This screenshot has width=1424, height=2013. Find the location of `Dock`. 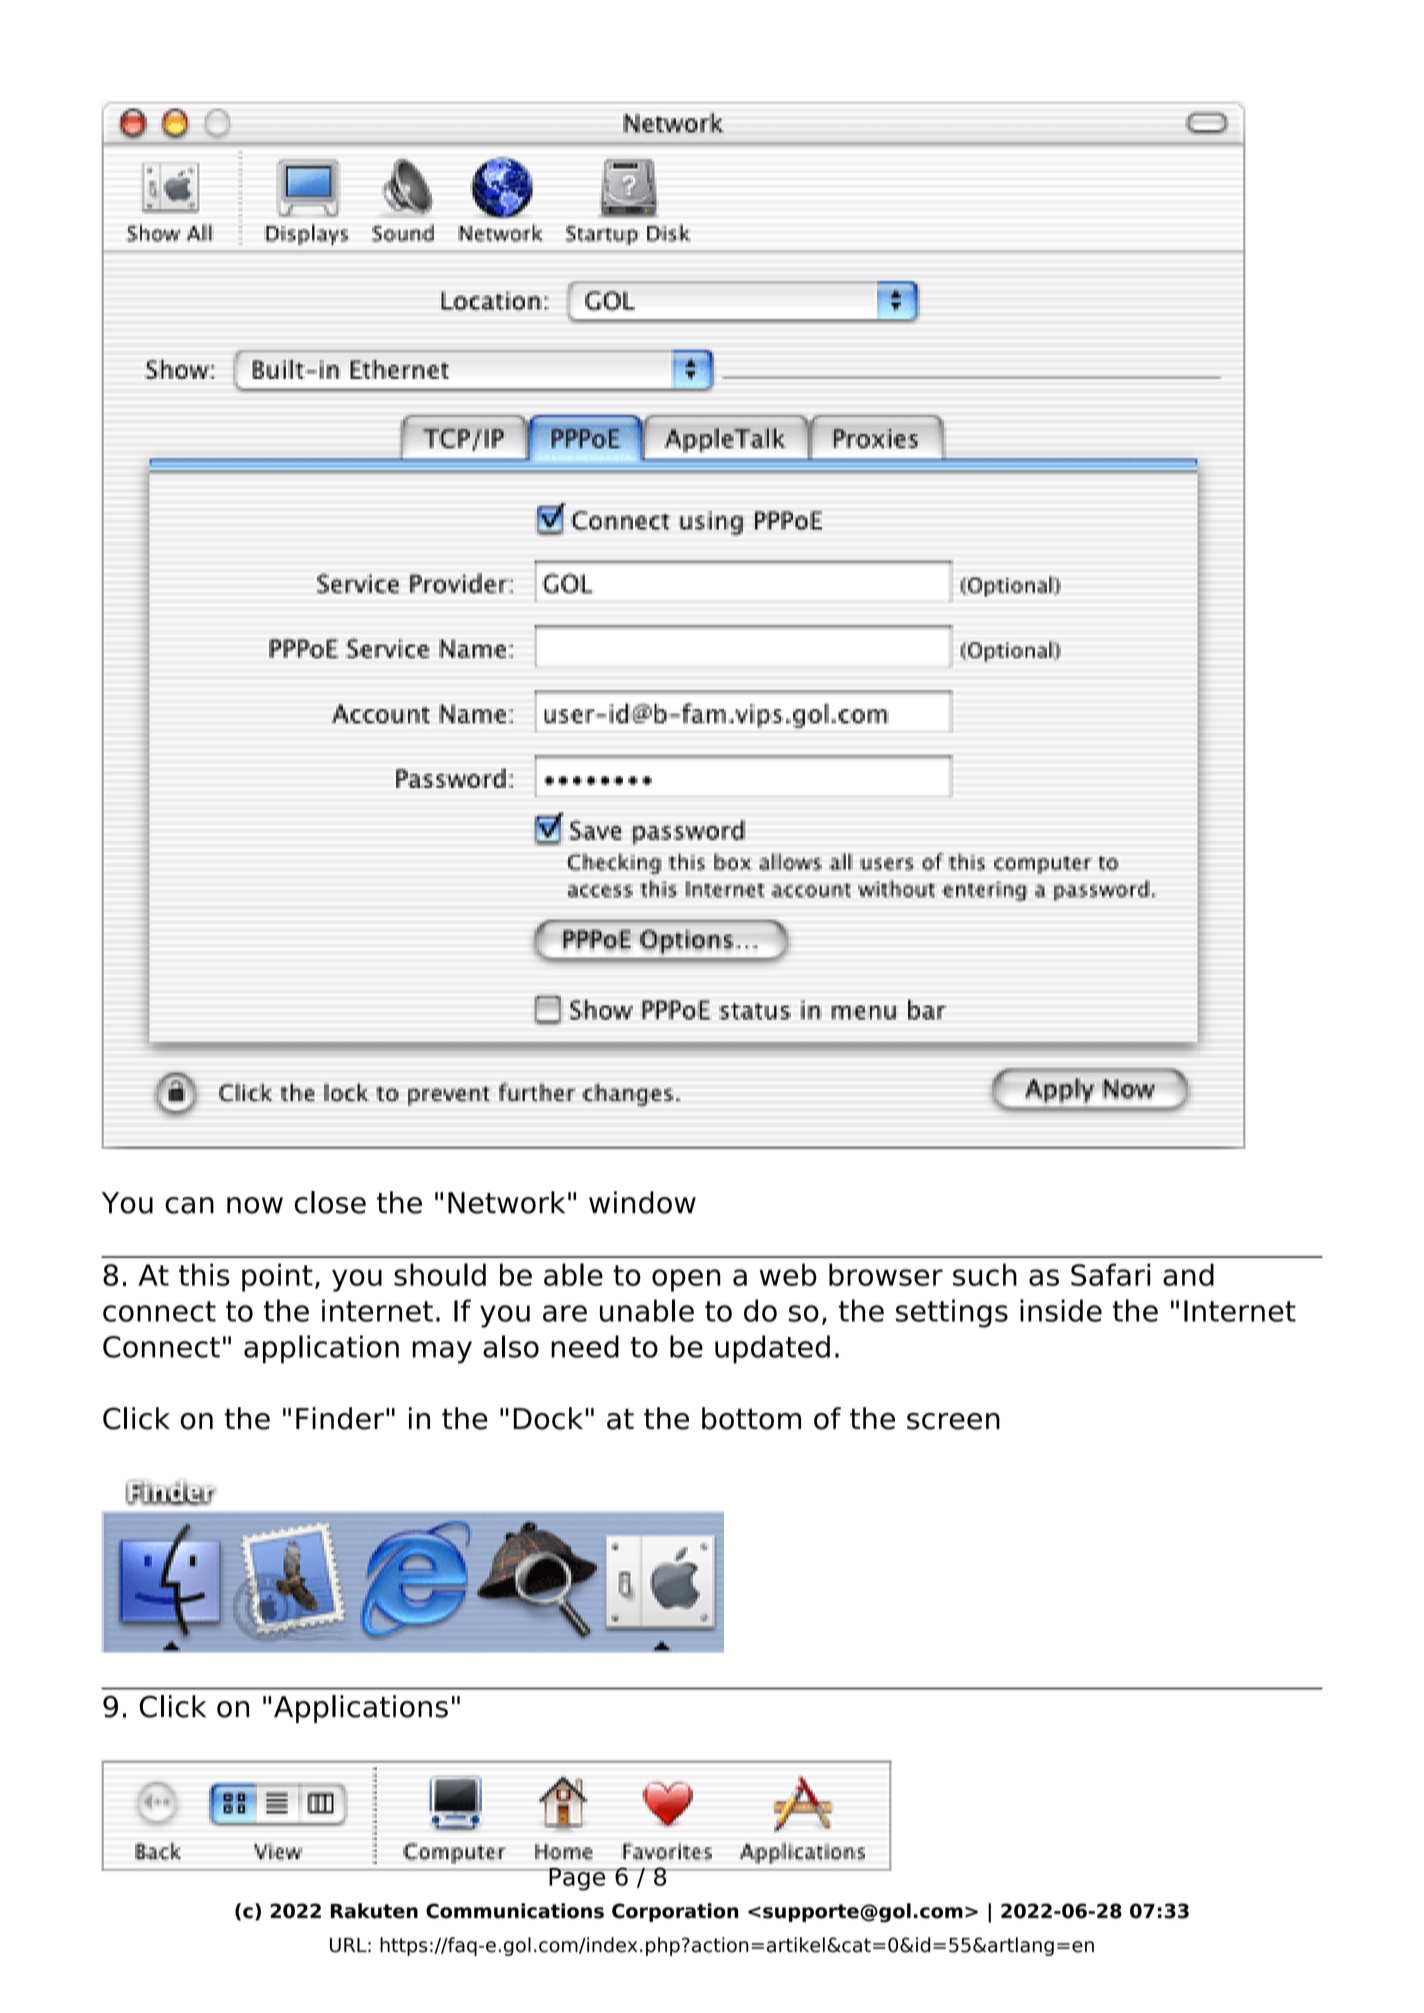

Dock is located at coordinates (548, 1418).
